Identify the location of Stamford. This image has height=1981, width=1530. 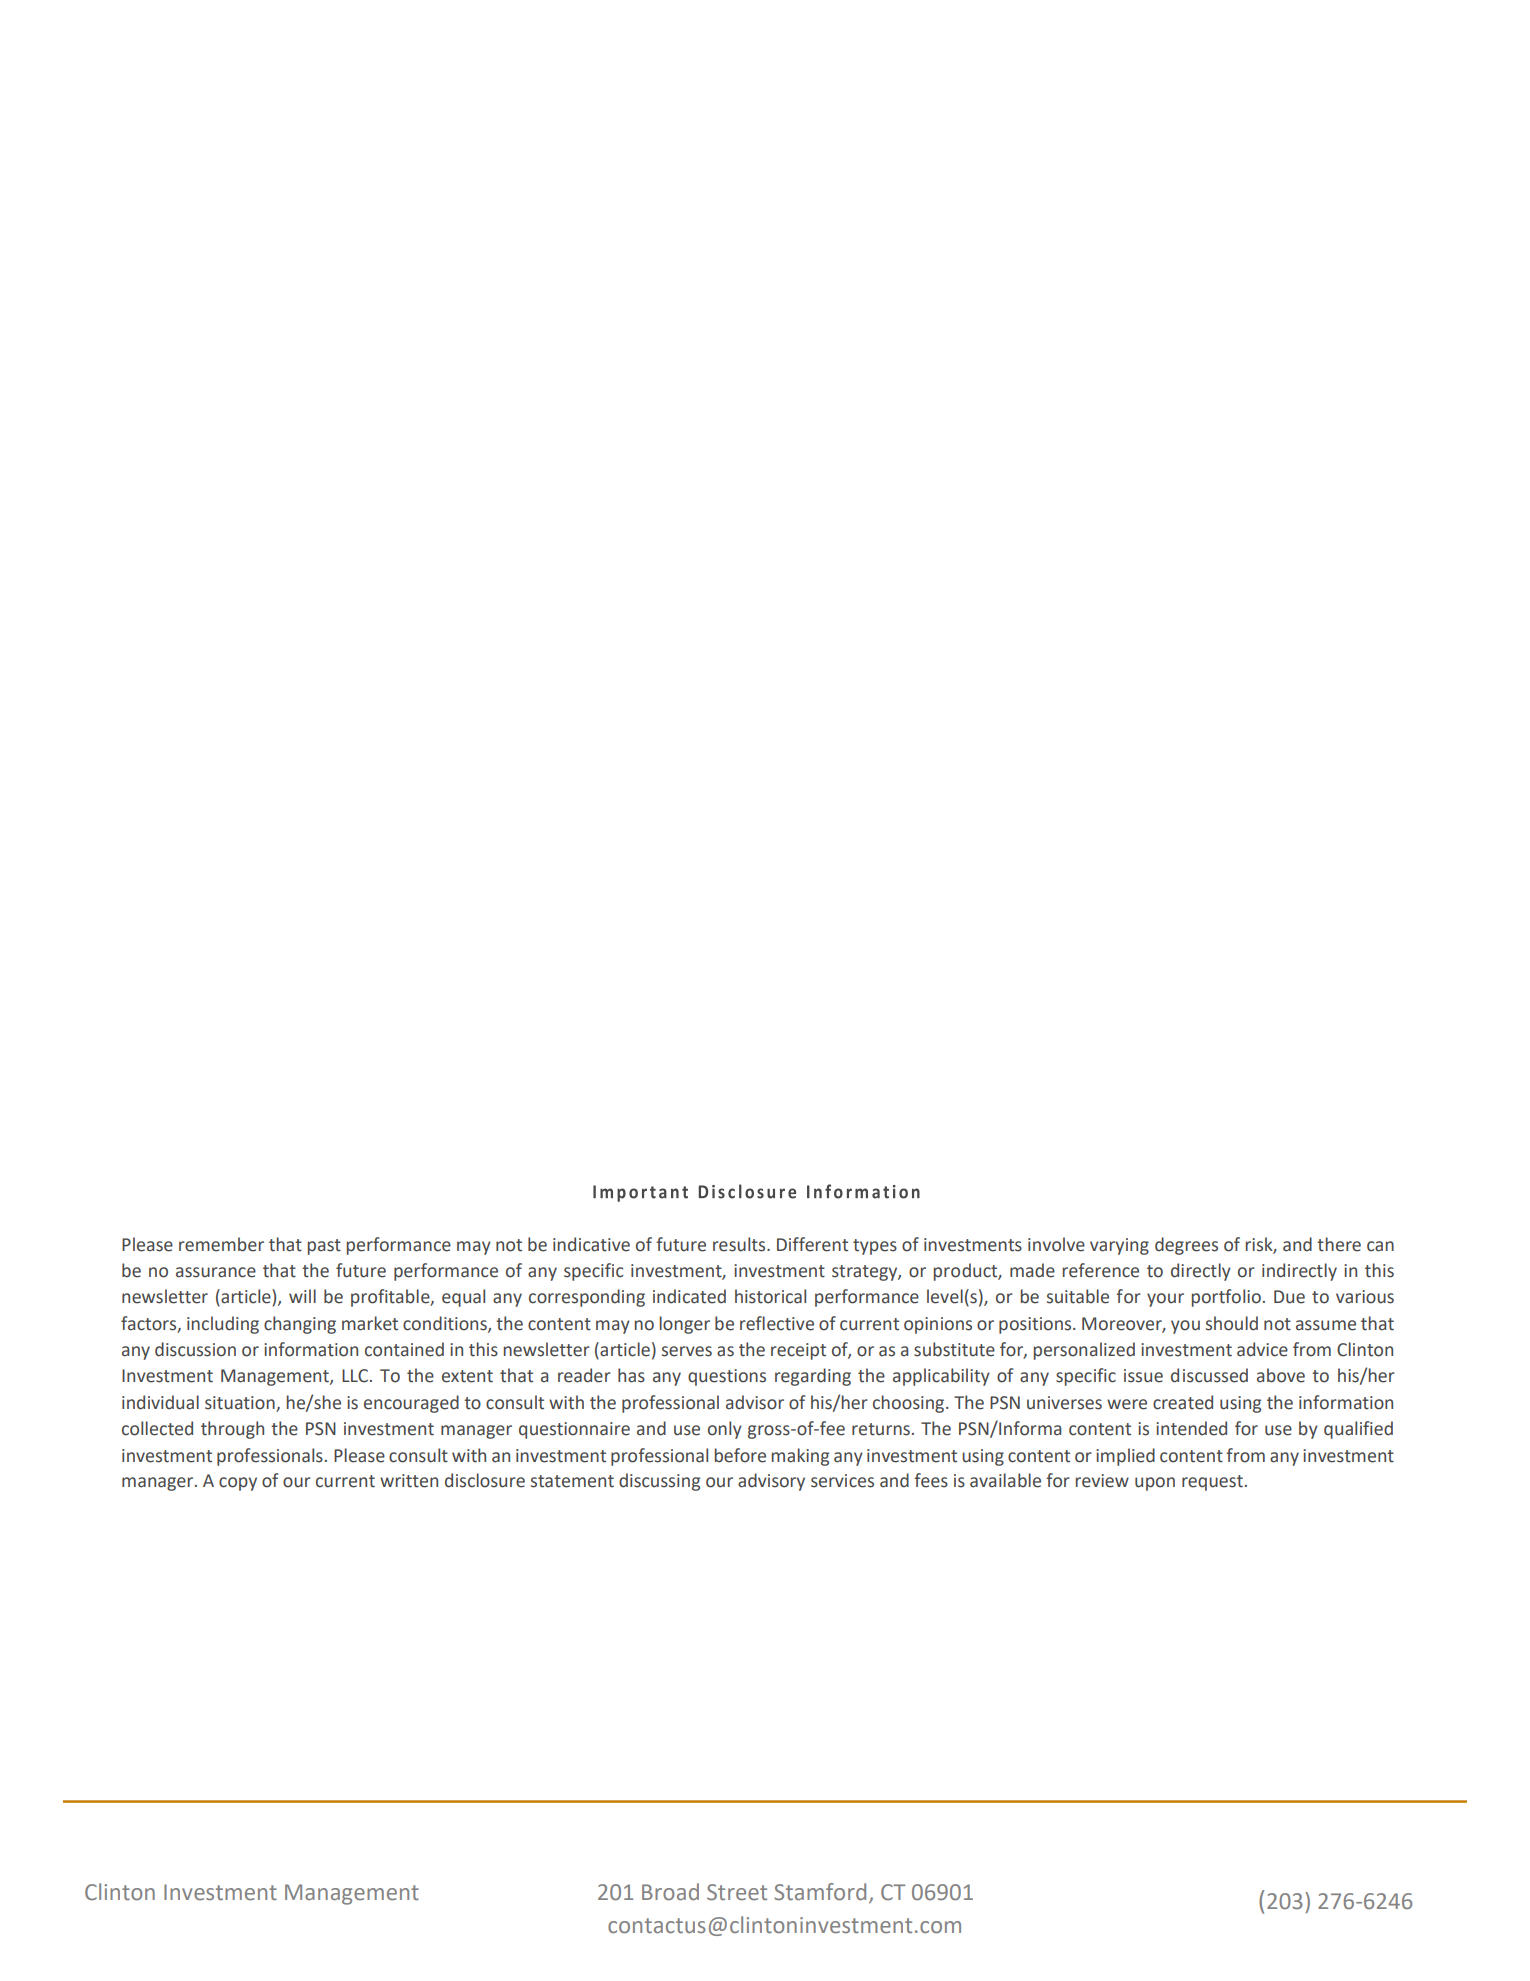
(820, 1892).
